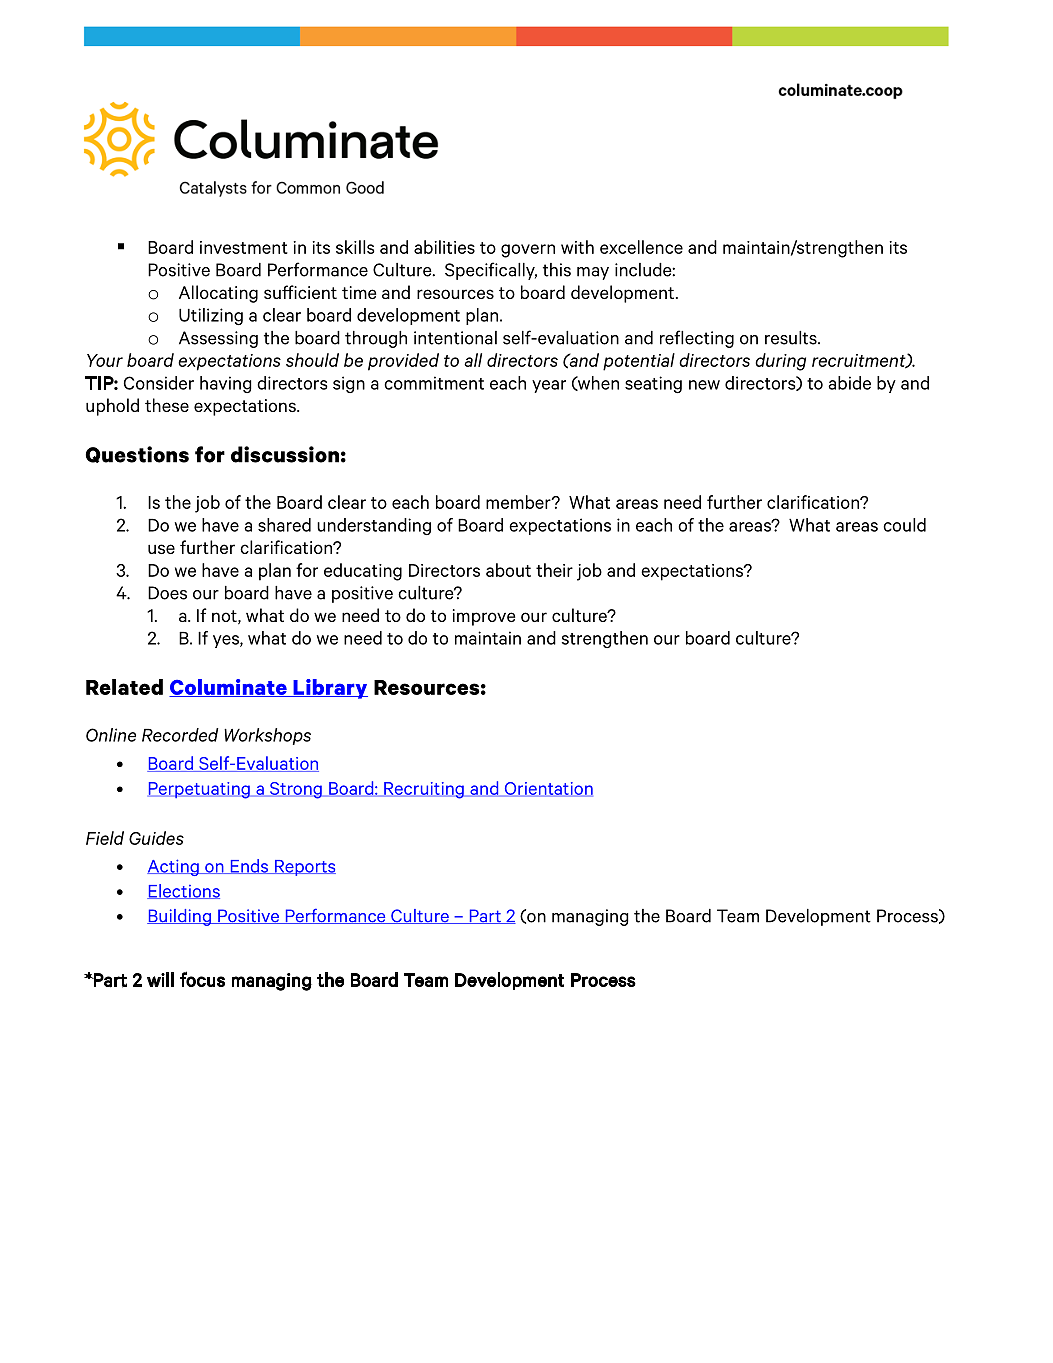 The height and width of the screenshot is (1363, 1053). I want to click on Reports, so click(304, 868).
